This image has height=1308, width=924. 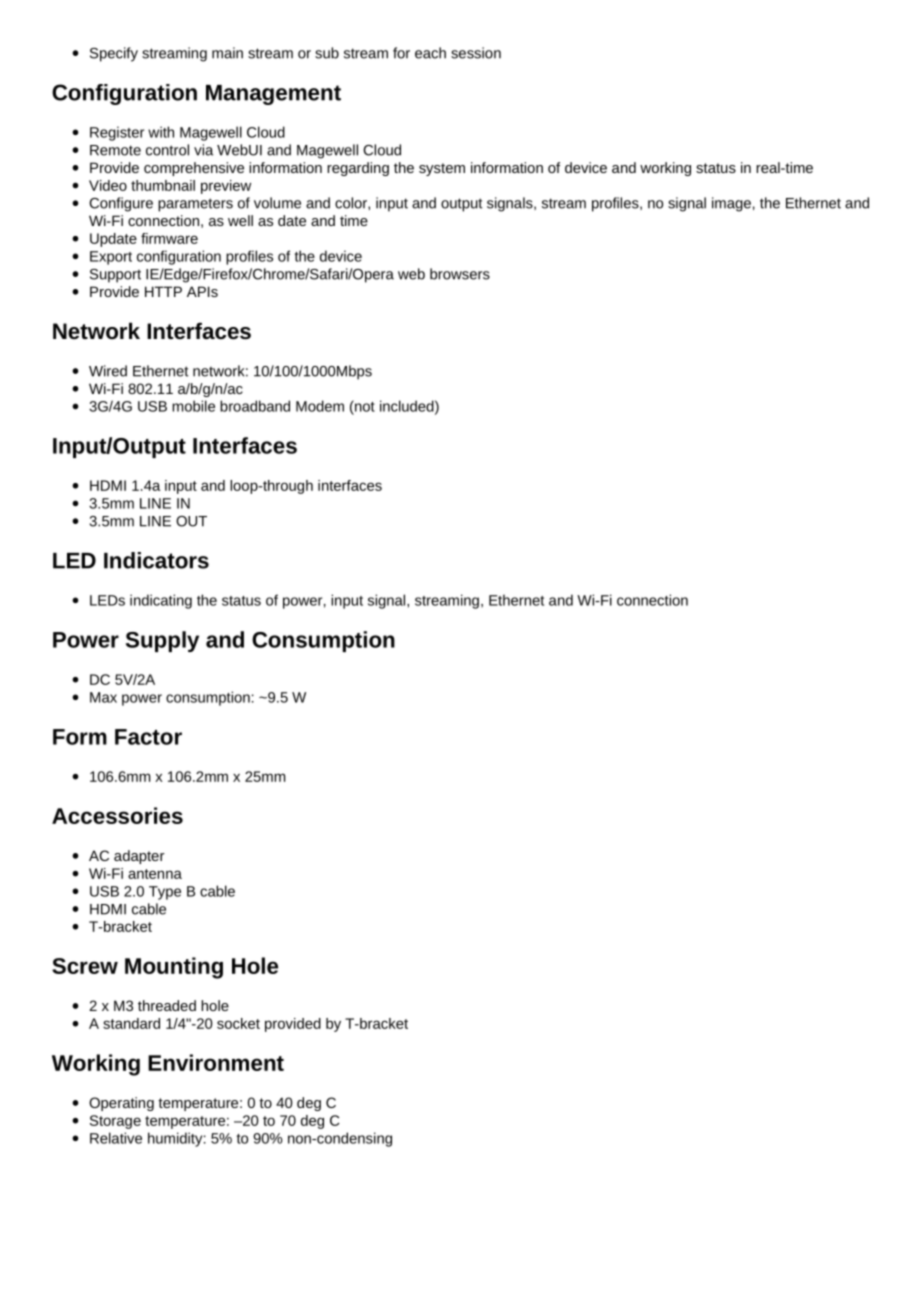 What do you see at coordinates (430, 53) in the image?
I see `each` at bounding box center [430, 53].
